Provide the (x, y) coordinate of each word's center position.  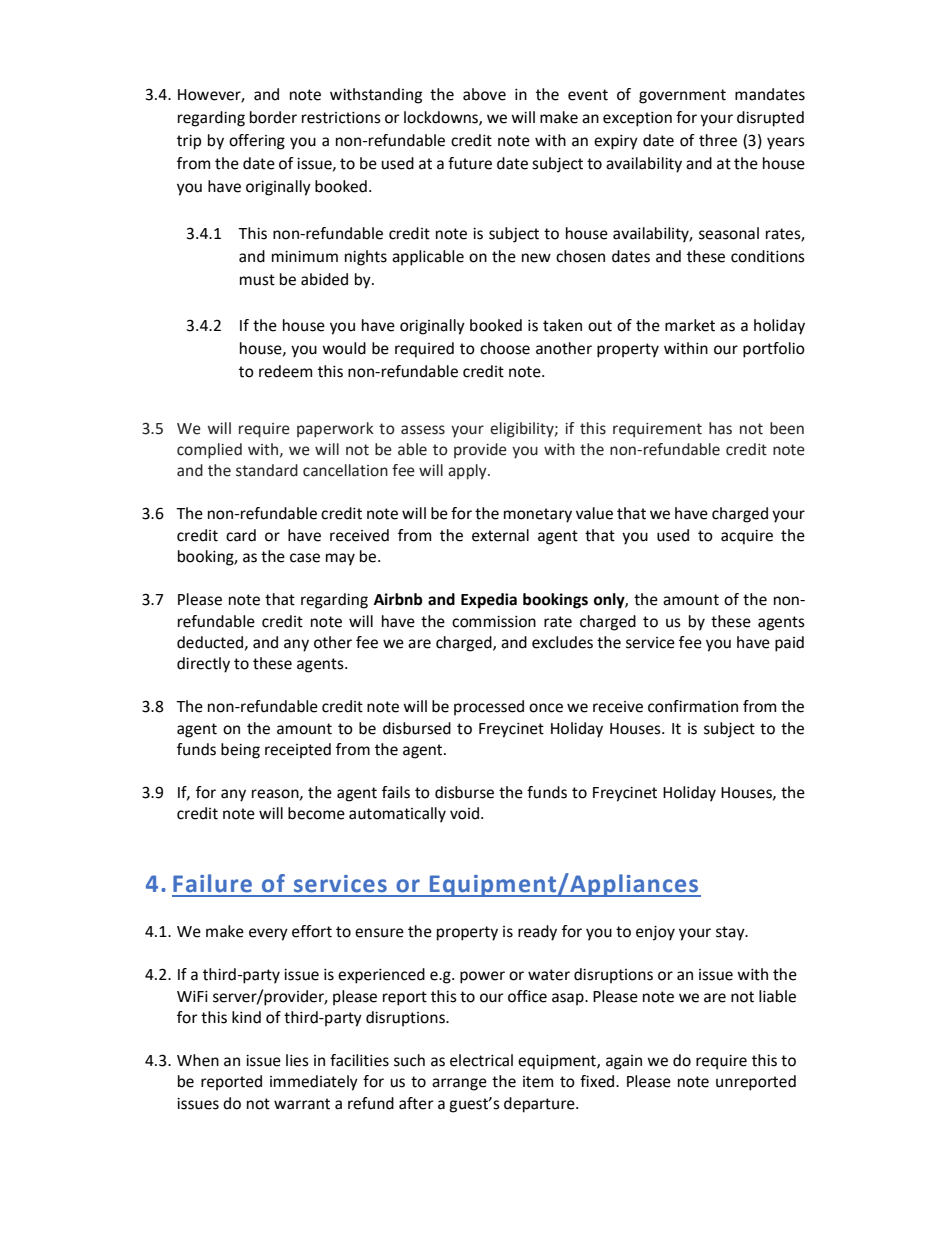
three (718, 140)
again (624, 1062)
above (484, 94)
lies (297, 1060)
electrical (481, 1060)
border (273, 117)
